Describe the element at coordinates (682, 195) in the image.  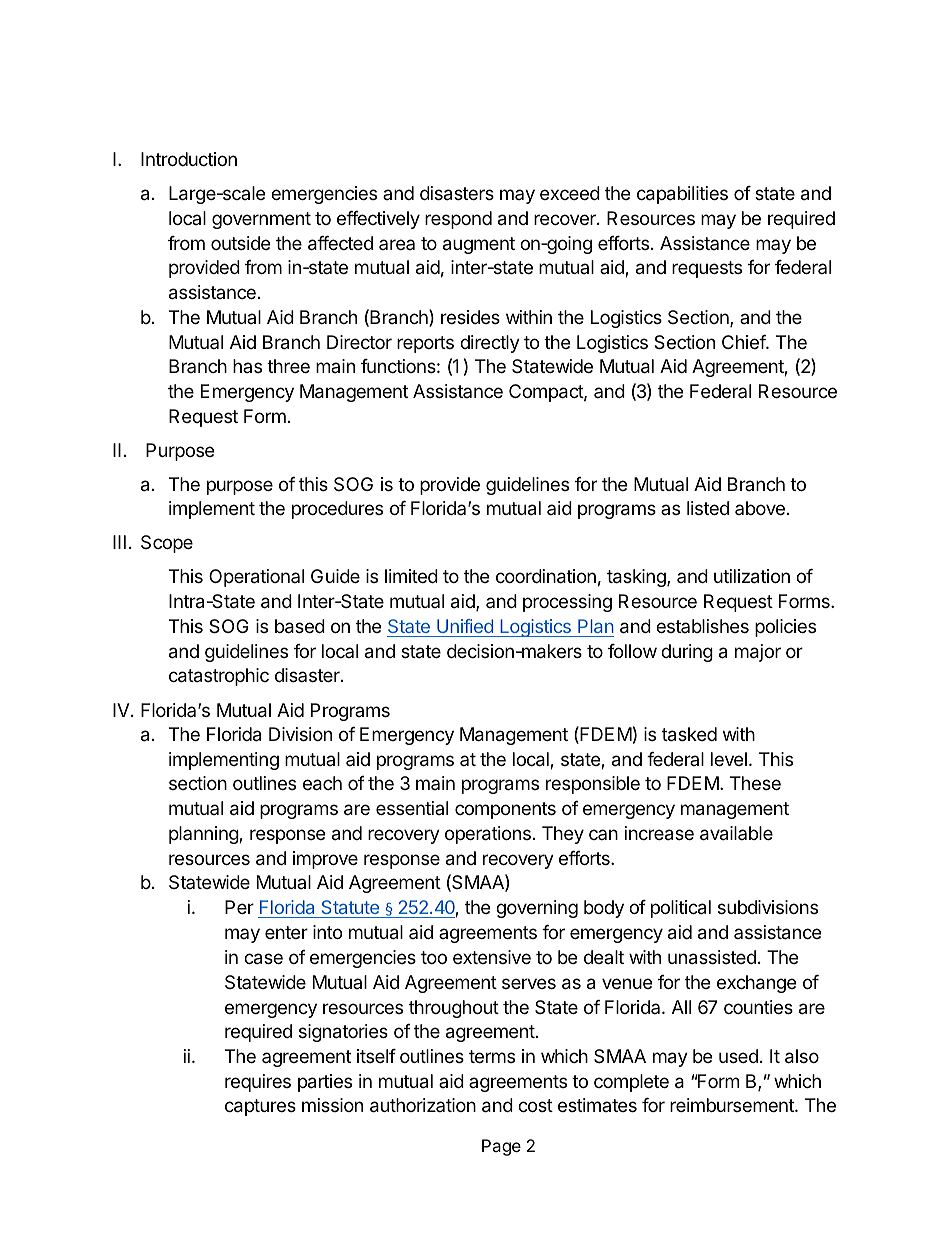
I see `capabilities` at that location.
